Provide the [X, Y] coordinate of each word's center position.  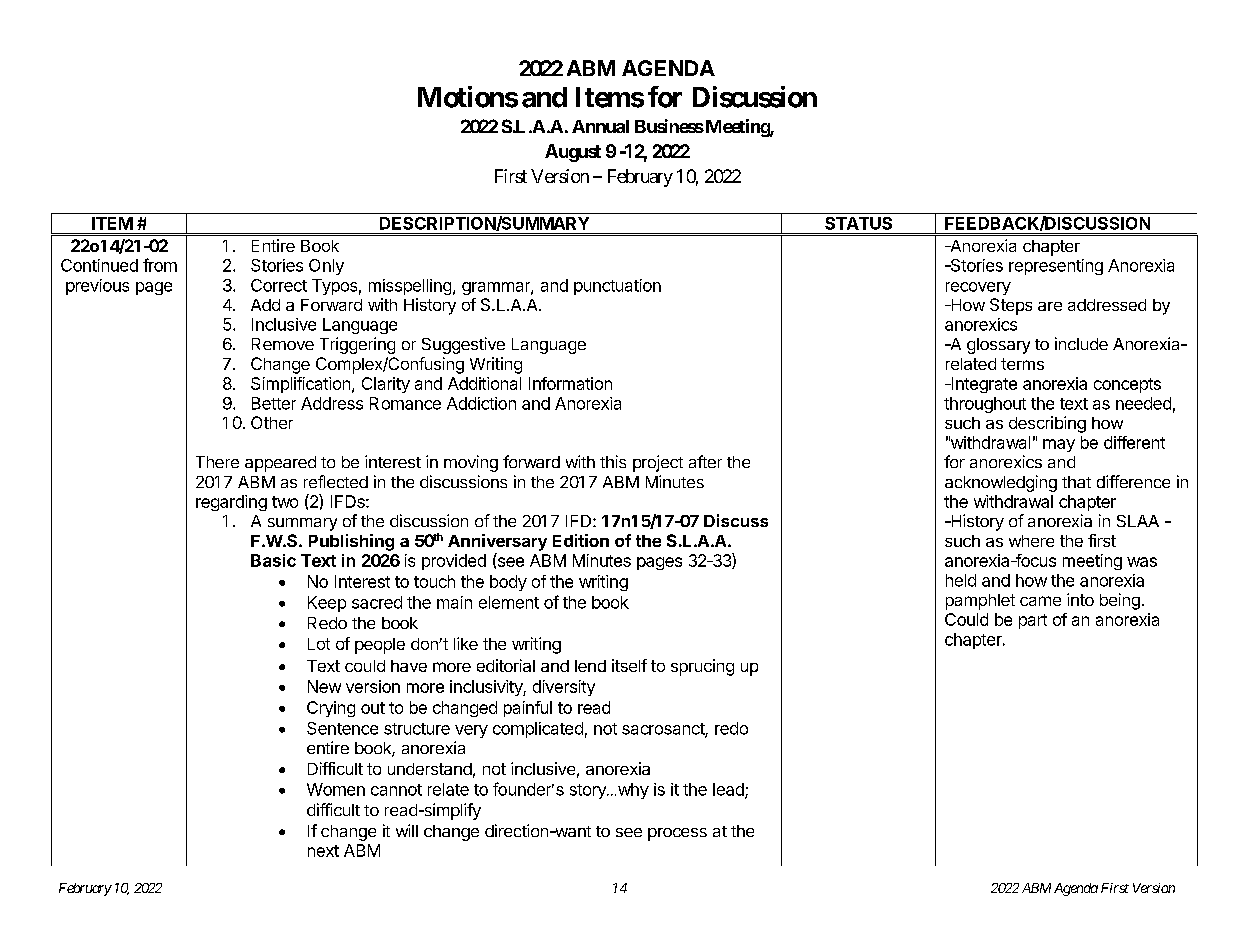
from [160, 265]
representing [1056, 267]
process [677, 834]
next [323, 851]
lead [729, 790]
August [573, 153]
